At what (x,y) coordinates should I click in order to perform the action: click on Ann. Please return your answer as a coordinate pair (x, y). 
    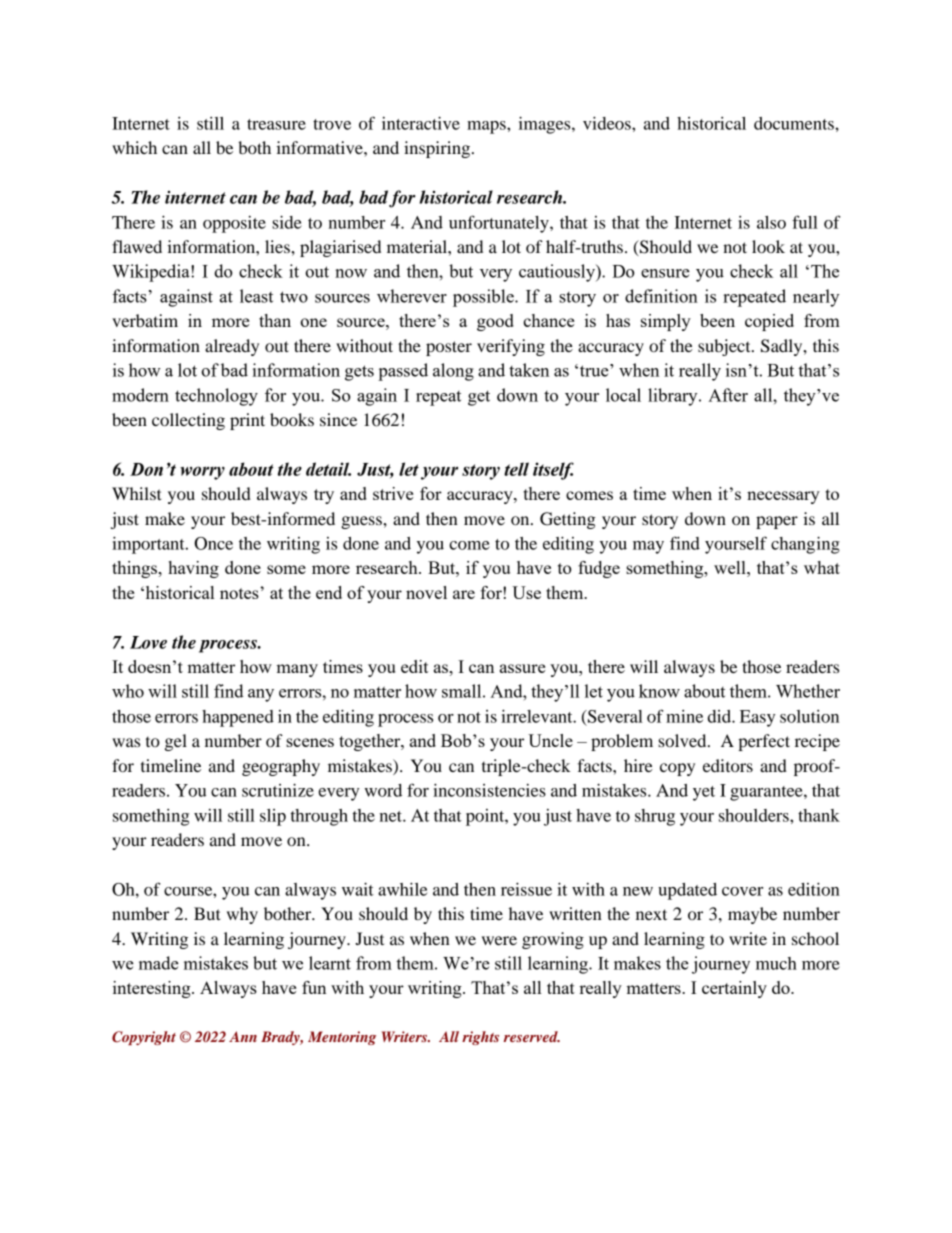
    Looking at the image, I should click on (243, 1036).
